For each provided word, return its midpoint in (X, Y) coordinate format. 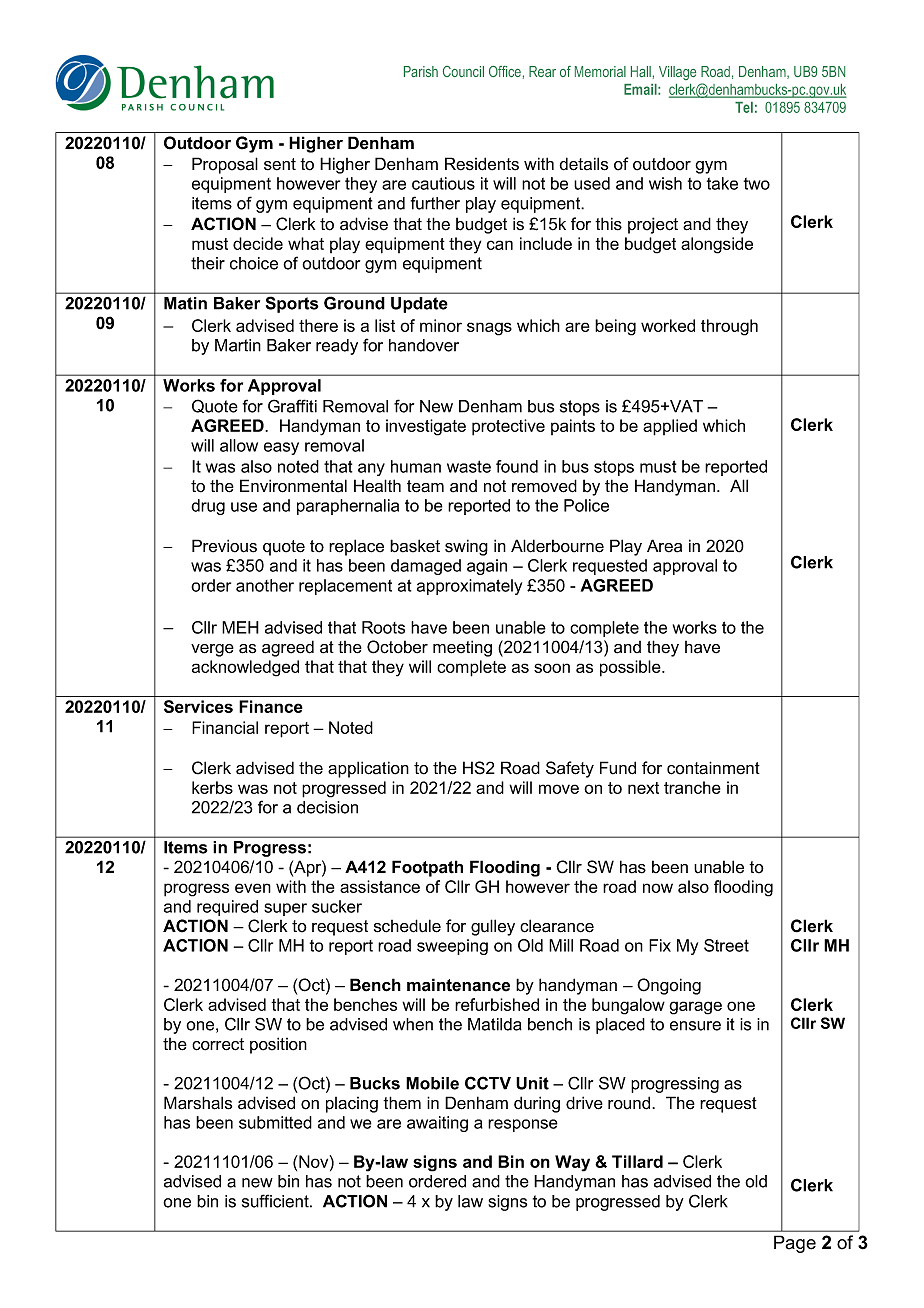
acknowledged (245, 668)
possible (631, 668)
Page (795, 1244)
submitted (275, 1122)
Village (677, 73)
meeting (462, 648)
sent (280, 164)
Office (505, 71)
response (523, 1125)
